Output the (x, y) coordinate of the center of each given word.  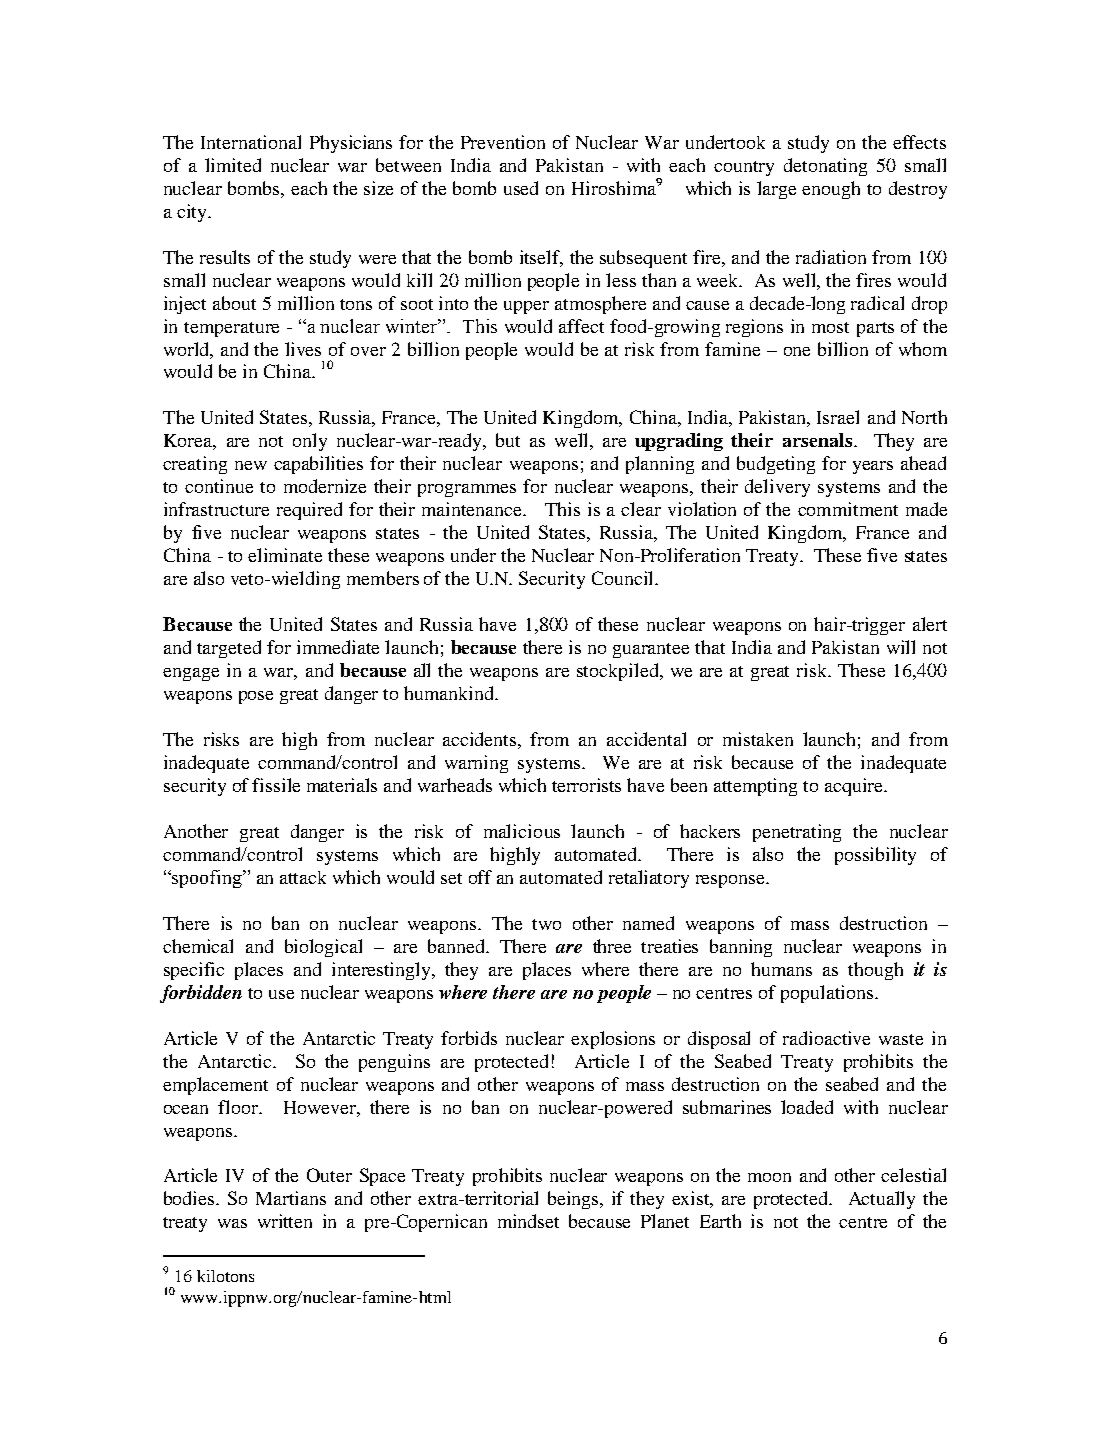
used (521, 188)
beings (574, 1200)
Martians (291, 1198)
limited (233, 165)
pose (256, 697)
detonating (825, 167)
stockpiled (619, 672)
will (901, 647)
